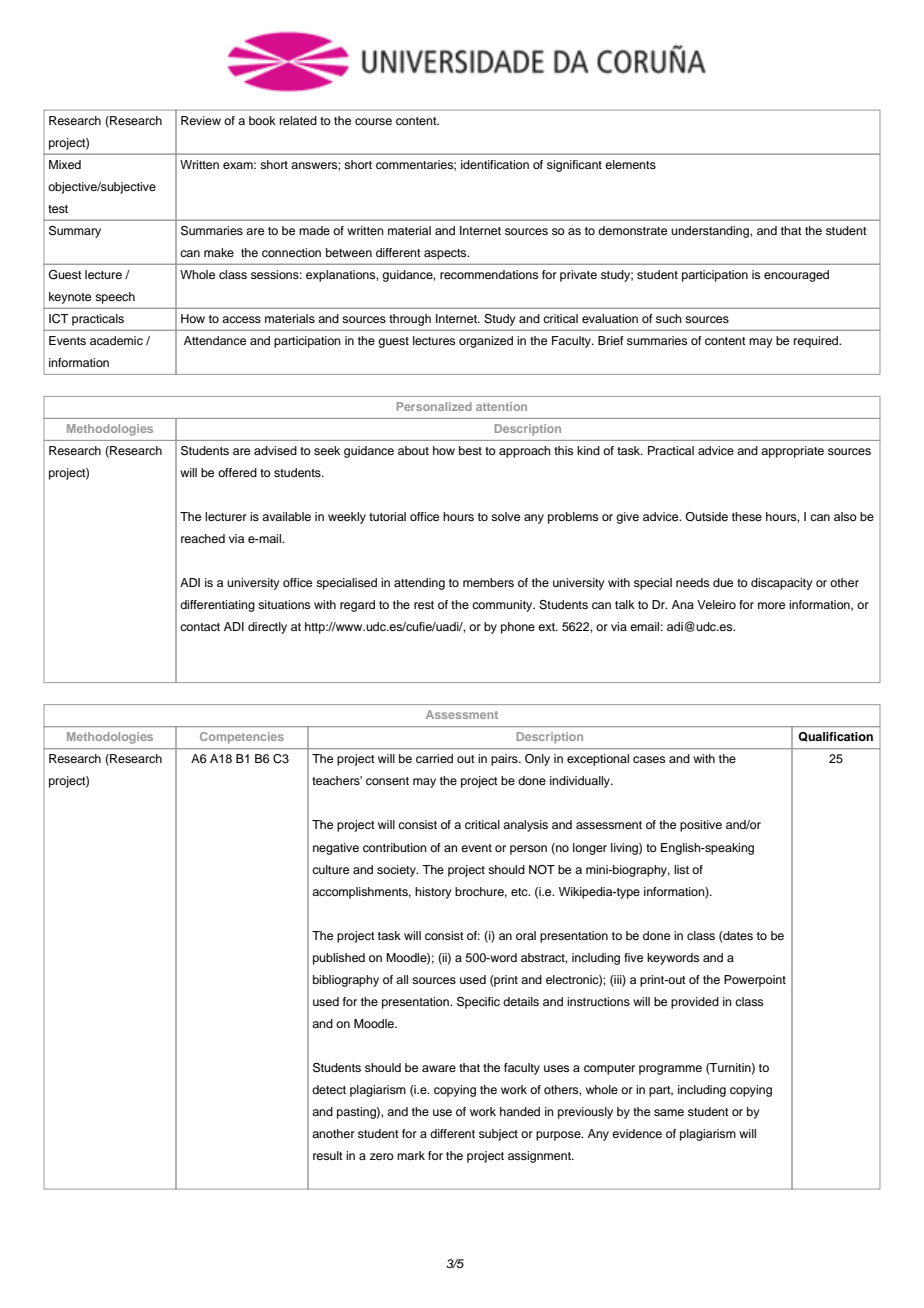  I want to click on elements, so click(630, 164).
